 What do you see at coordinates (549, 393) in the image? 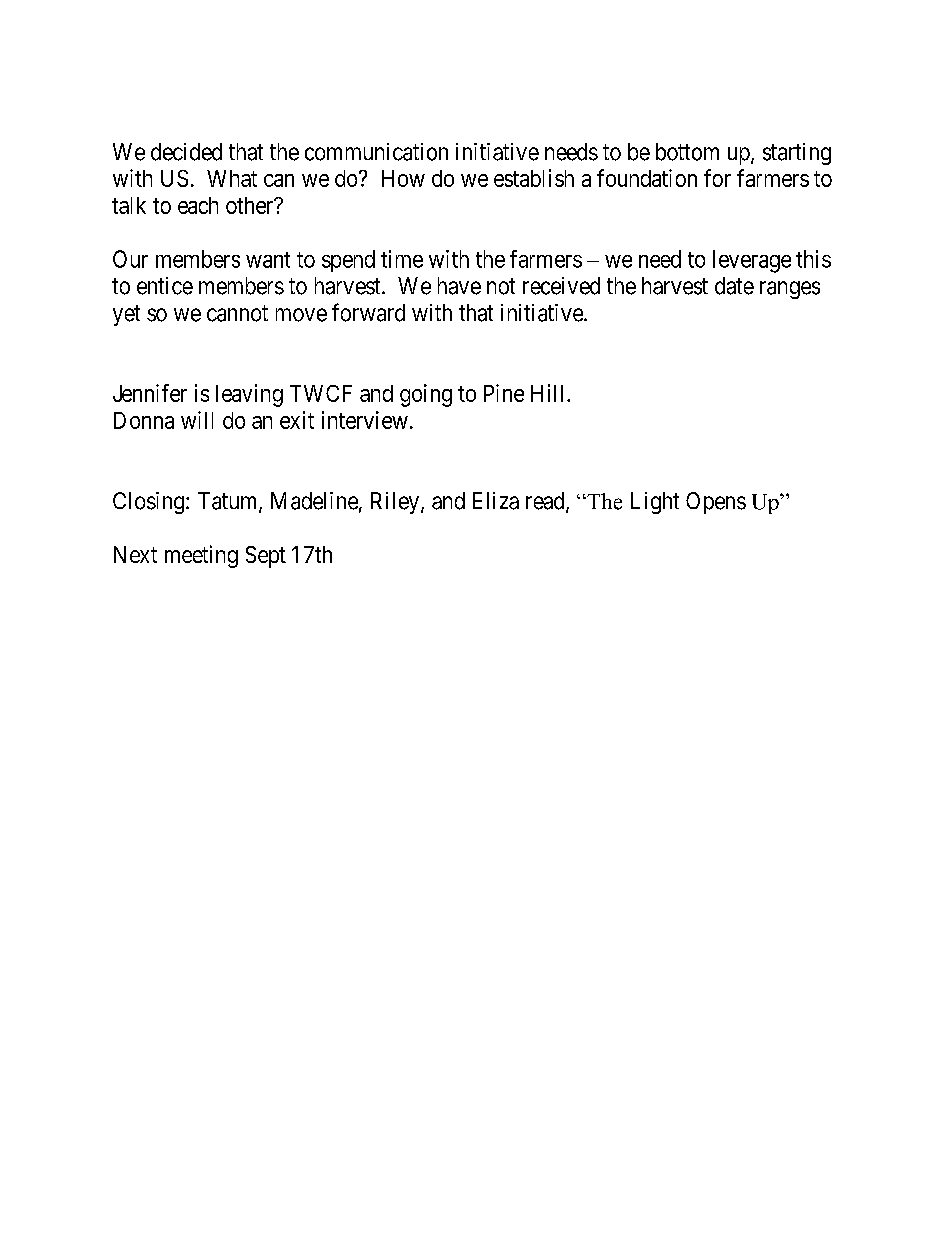
I see `Hill` at bounding box center [549, 393].
